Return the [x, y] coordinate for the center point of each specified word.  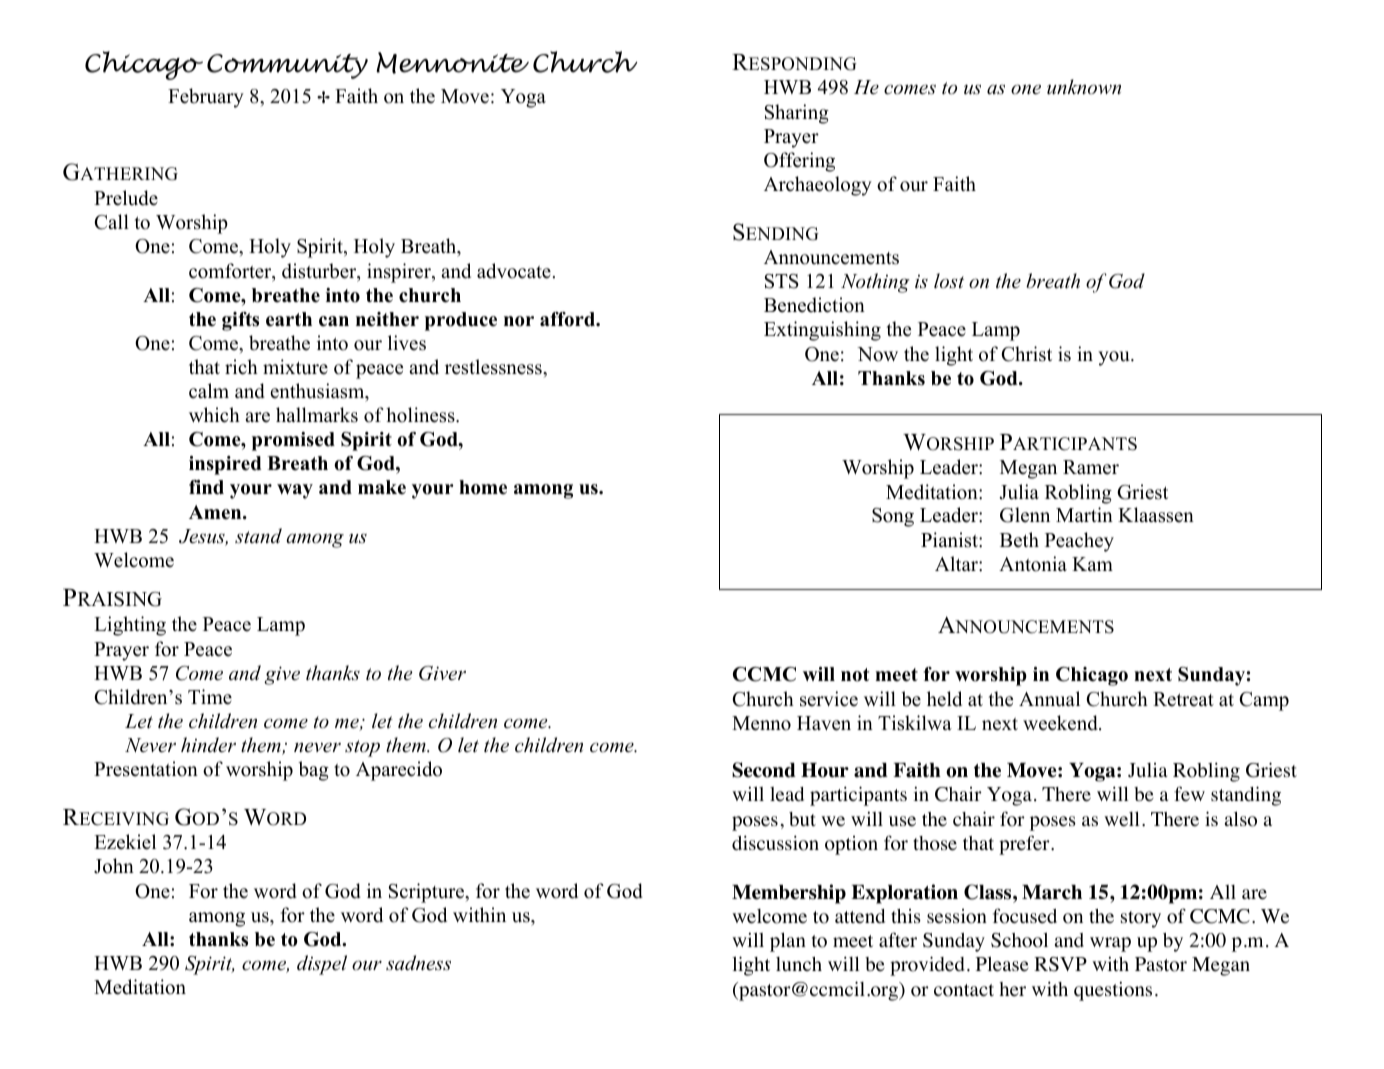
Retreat [1183, 699]
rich [241, 367]
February [206, 98]
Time [210, 697]
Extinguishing [822, 331]
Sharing [797, 114]
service [829, 699]
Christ [1026, 354]
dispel [322, 965]
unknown [1084, 87]
